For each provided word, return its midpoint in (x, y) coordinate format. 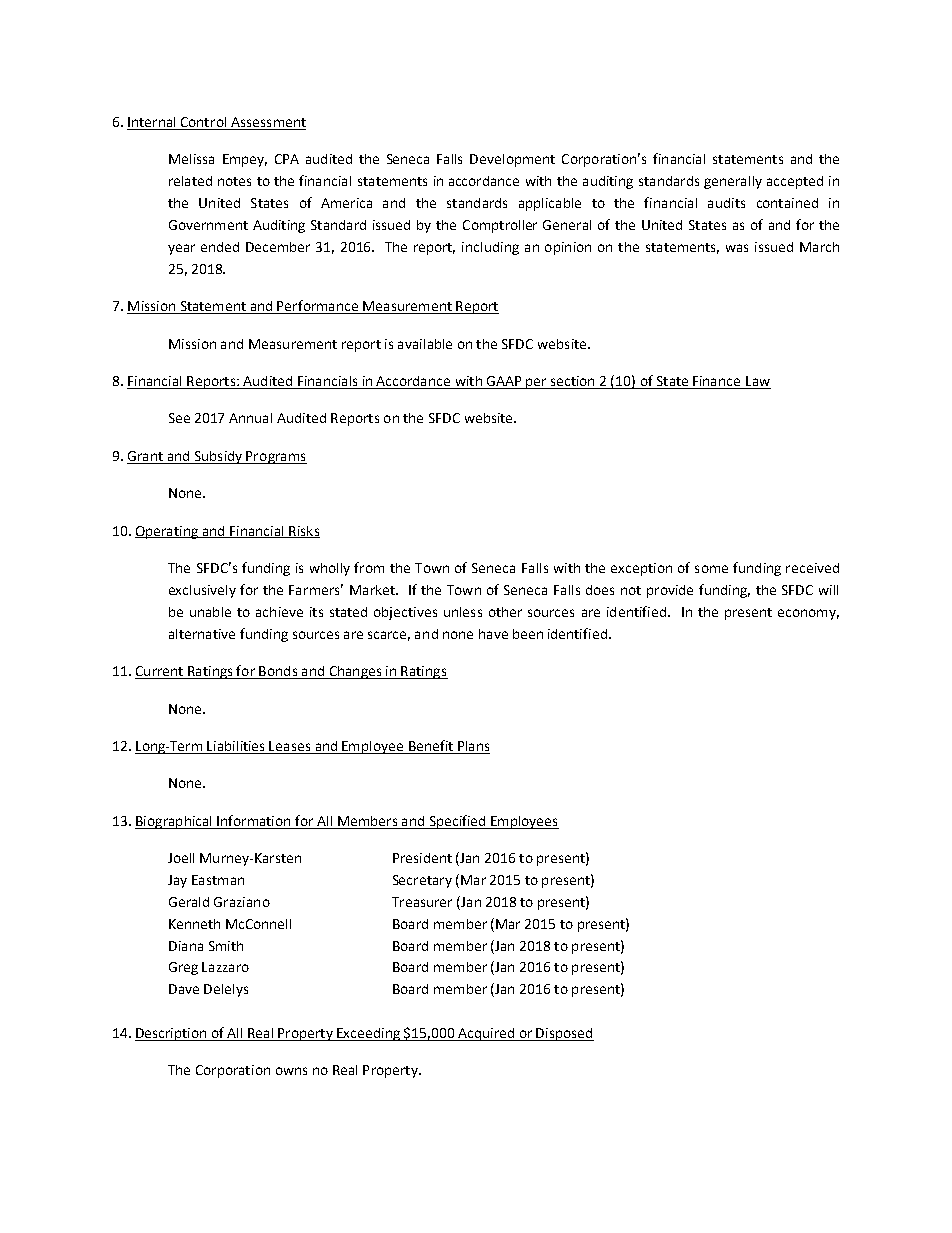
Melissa (191, 159)
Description (172, 1034)
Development (512, 160)
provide (670, 591)
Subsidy (218, 457)
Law (757, 382)
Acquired (486, 1034)
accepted (795, 182)
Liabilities (236, 747)
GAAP (504, 382)
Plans (473, 747)
